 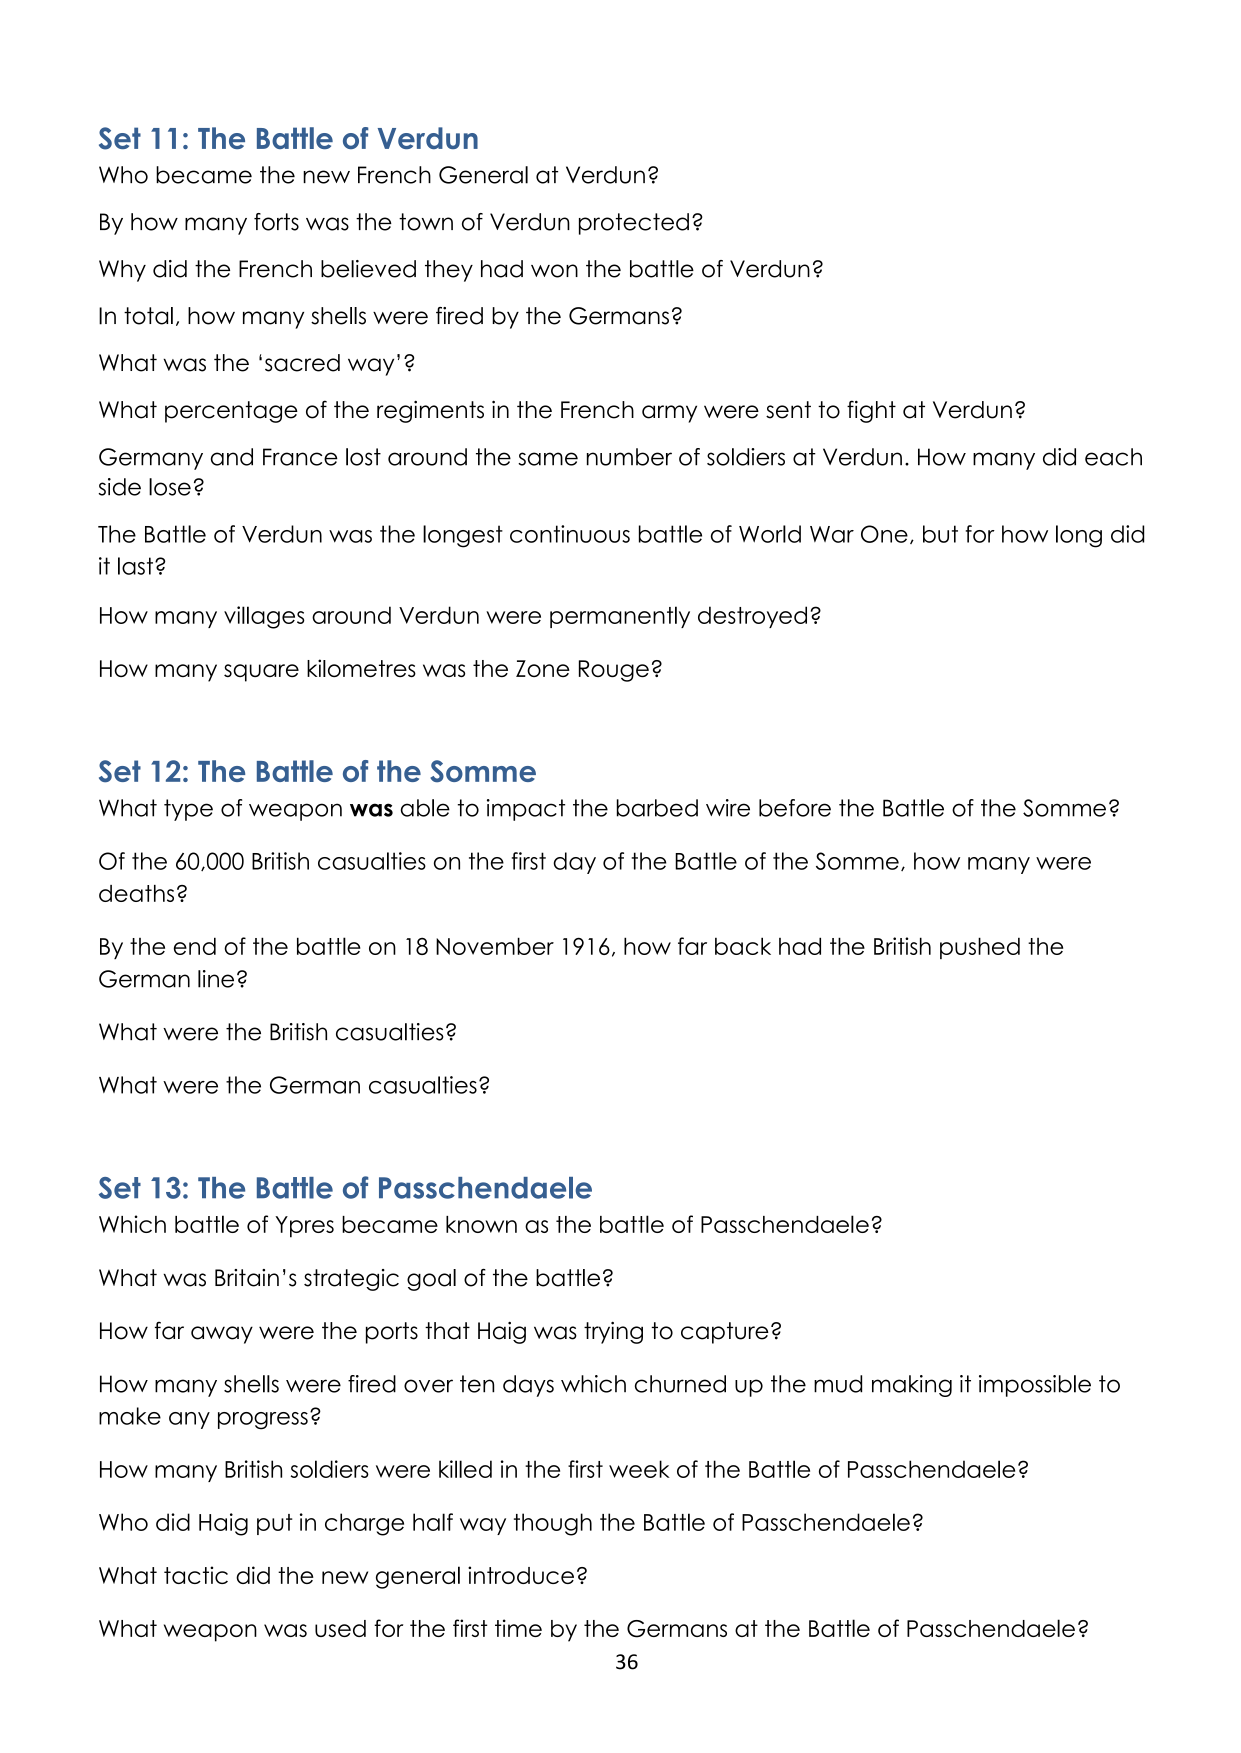 I want to click on pushed, so click(x=980, y=948).
